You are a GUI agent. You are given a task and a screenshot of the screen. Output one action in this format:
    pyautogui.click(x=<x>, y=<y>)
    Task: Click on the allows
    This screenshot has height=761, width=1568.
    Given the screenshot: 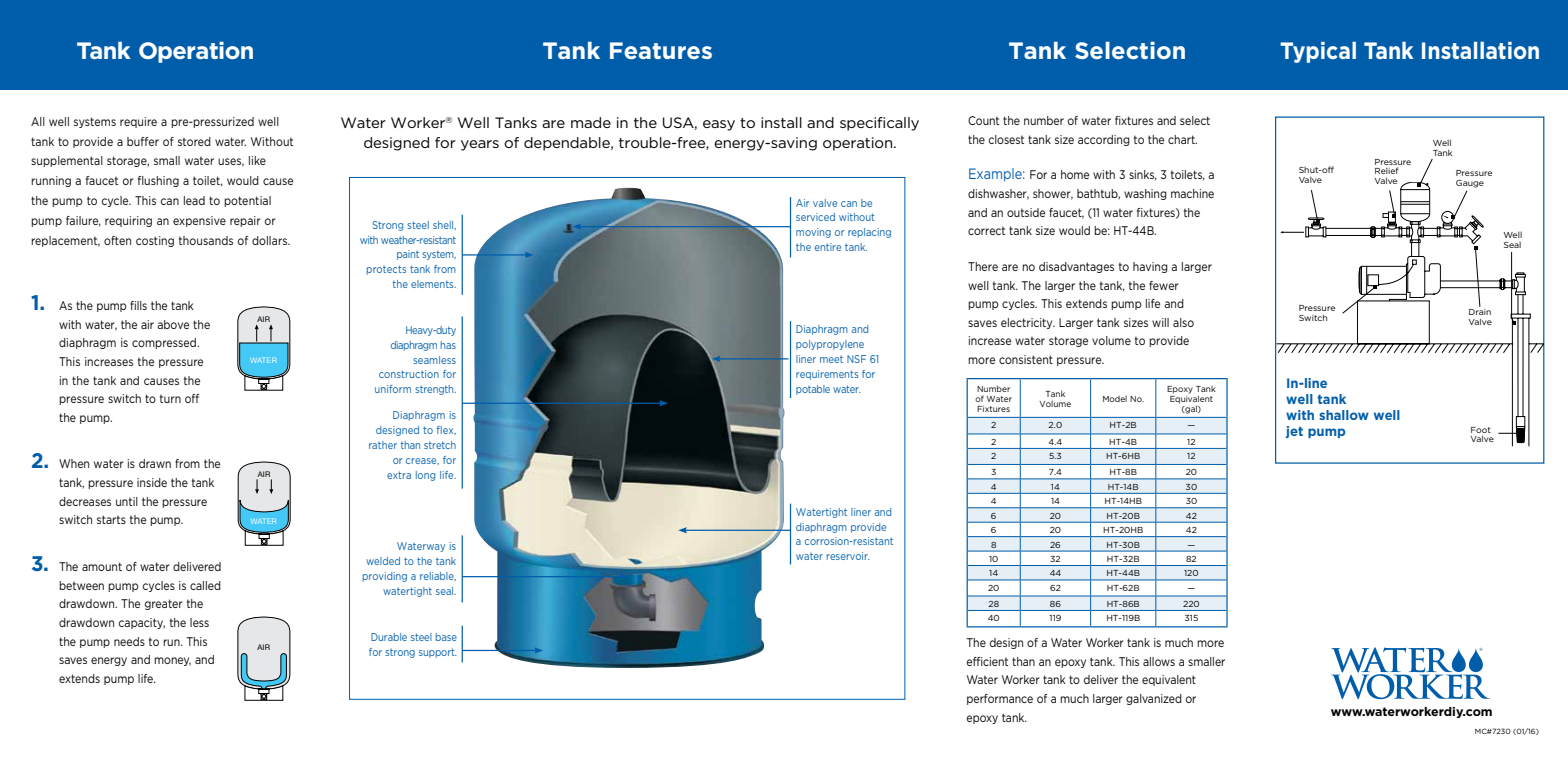 What is the action you would take?
    pyautogui.click(x=1159, y=661)
